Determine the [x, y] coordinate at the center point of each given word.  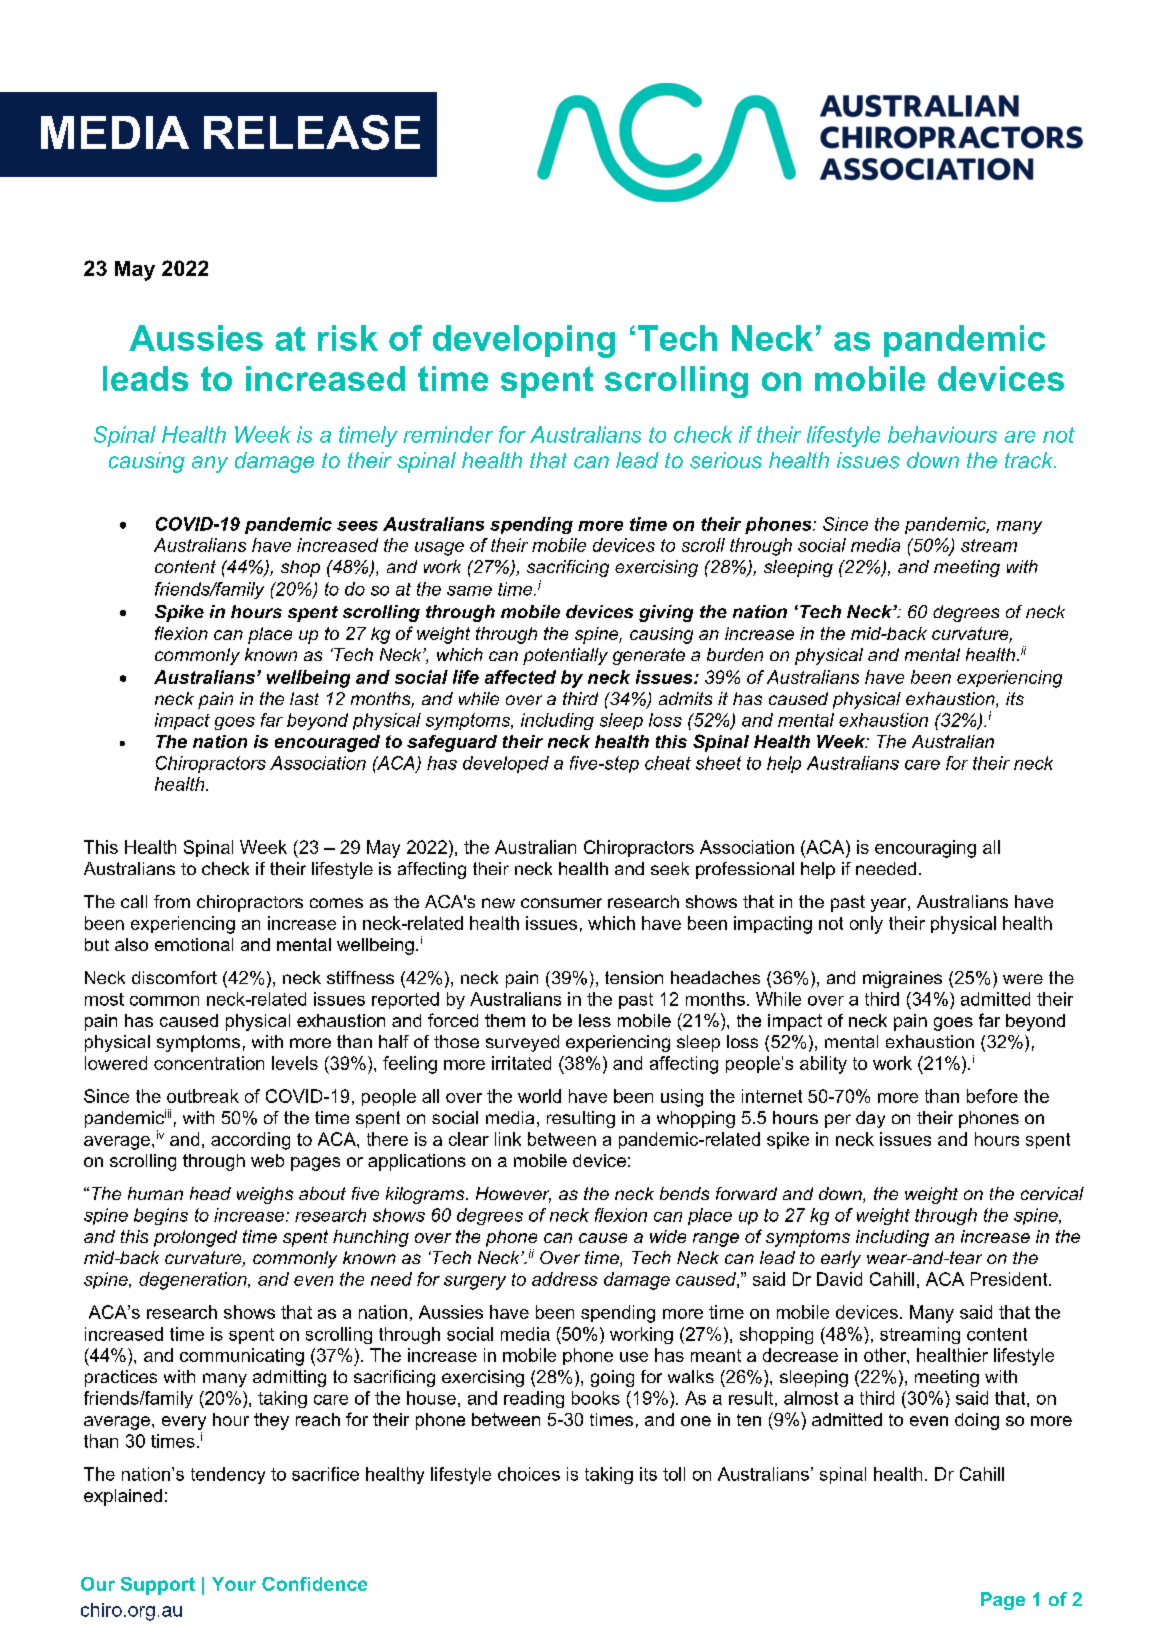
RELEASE [312, 132]
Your [234, 1584]
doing [977, 1421]
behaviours [942, 434]
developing [524, 341]
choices [529, 1474]
